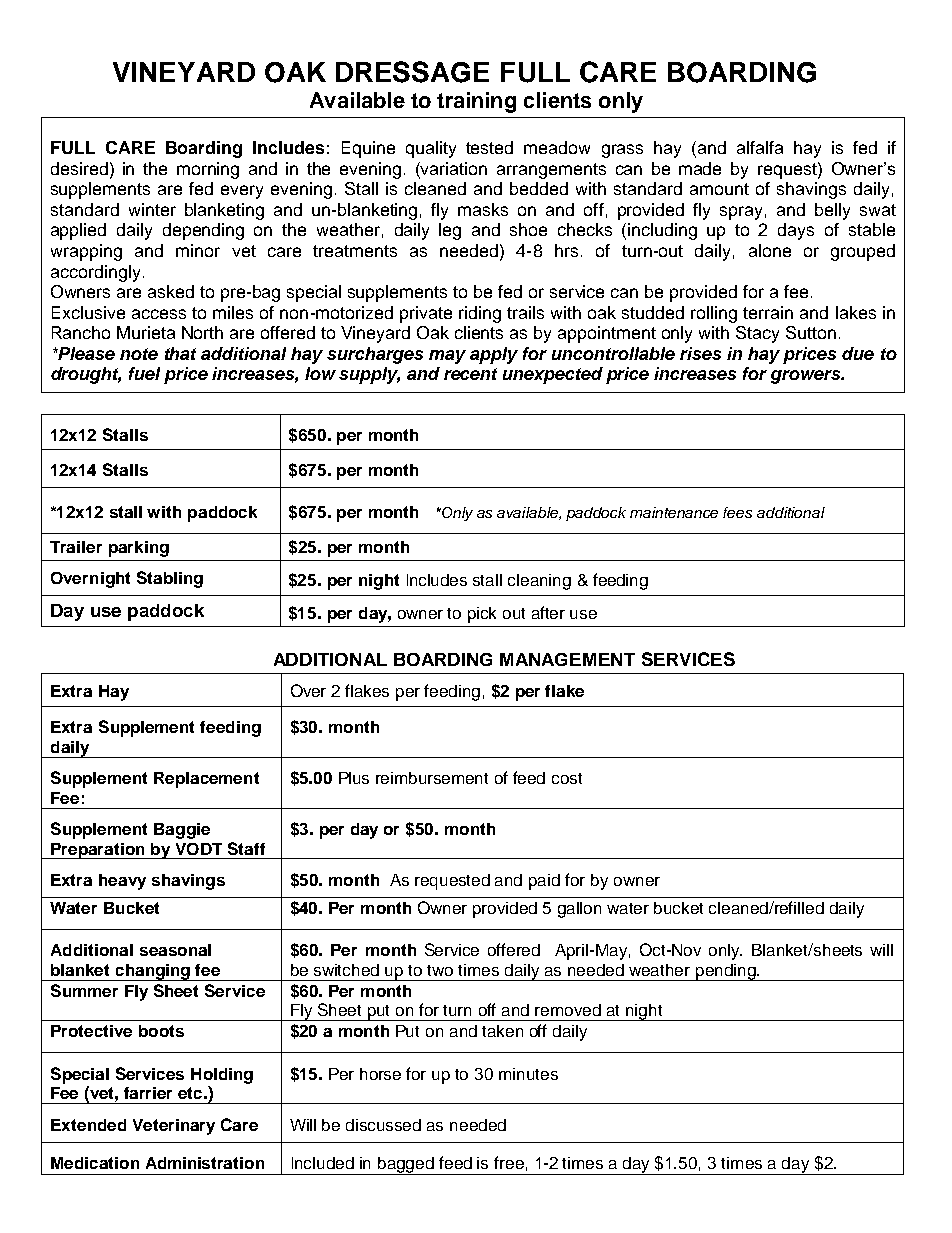 Image resolution: width=952 pixels, height=1233 pixels. I want to click on parking, so click(139, 549).
